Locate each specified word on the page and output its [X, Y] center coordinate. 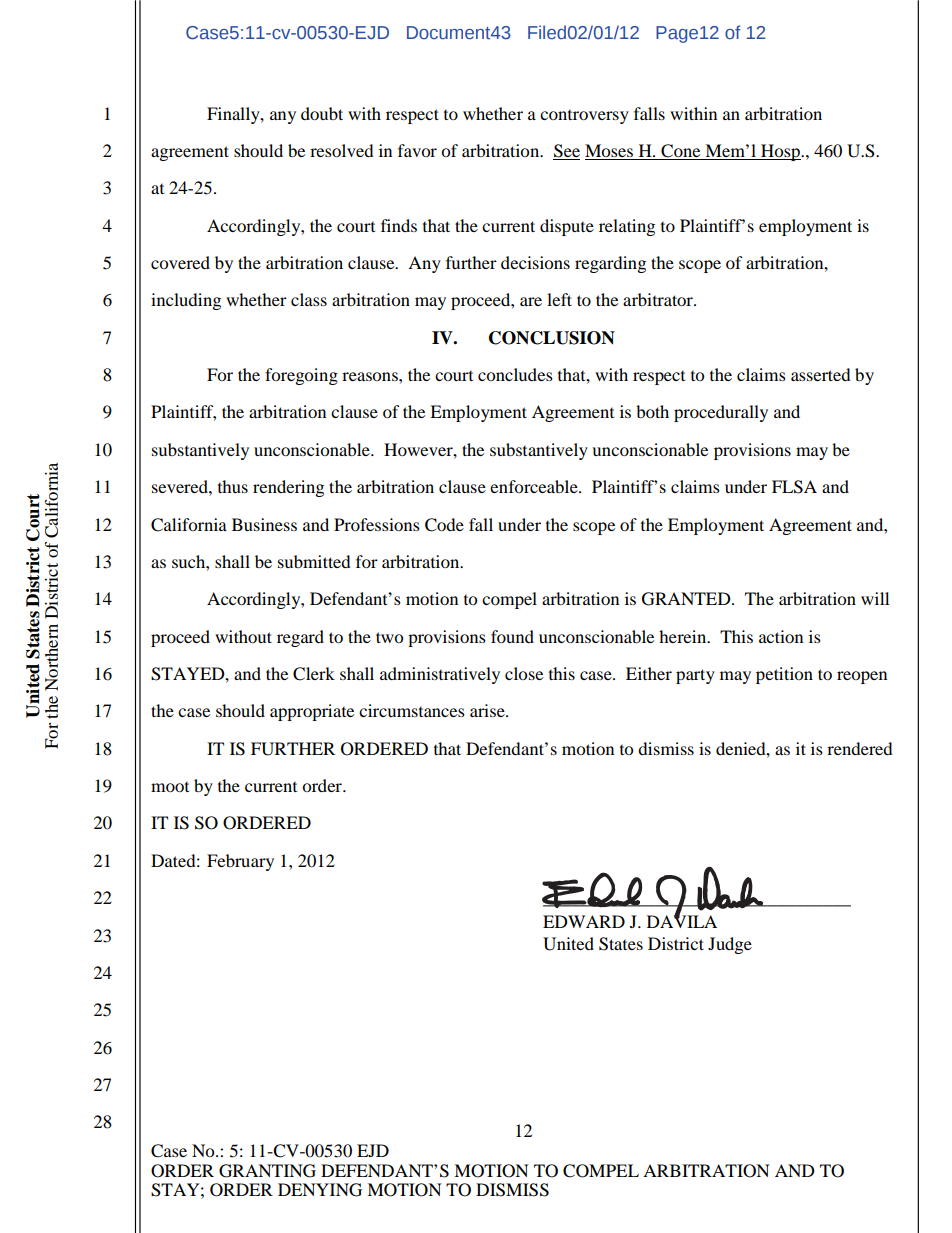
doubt [322, 113]
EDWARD [584, 921]
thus [233, 486]
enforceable [535, 486]
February [240, 862]
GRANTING [267, 1171]
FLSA [794, 487]
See [566, 152]
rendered [860, 748]
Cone [681, 152]
